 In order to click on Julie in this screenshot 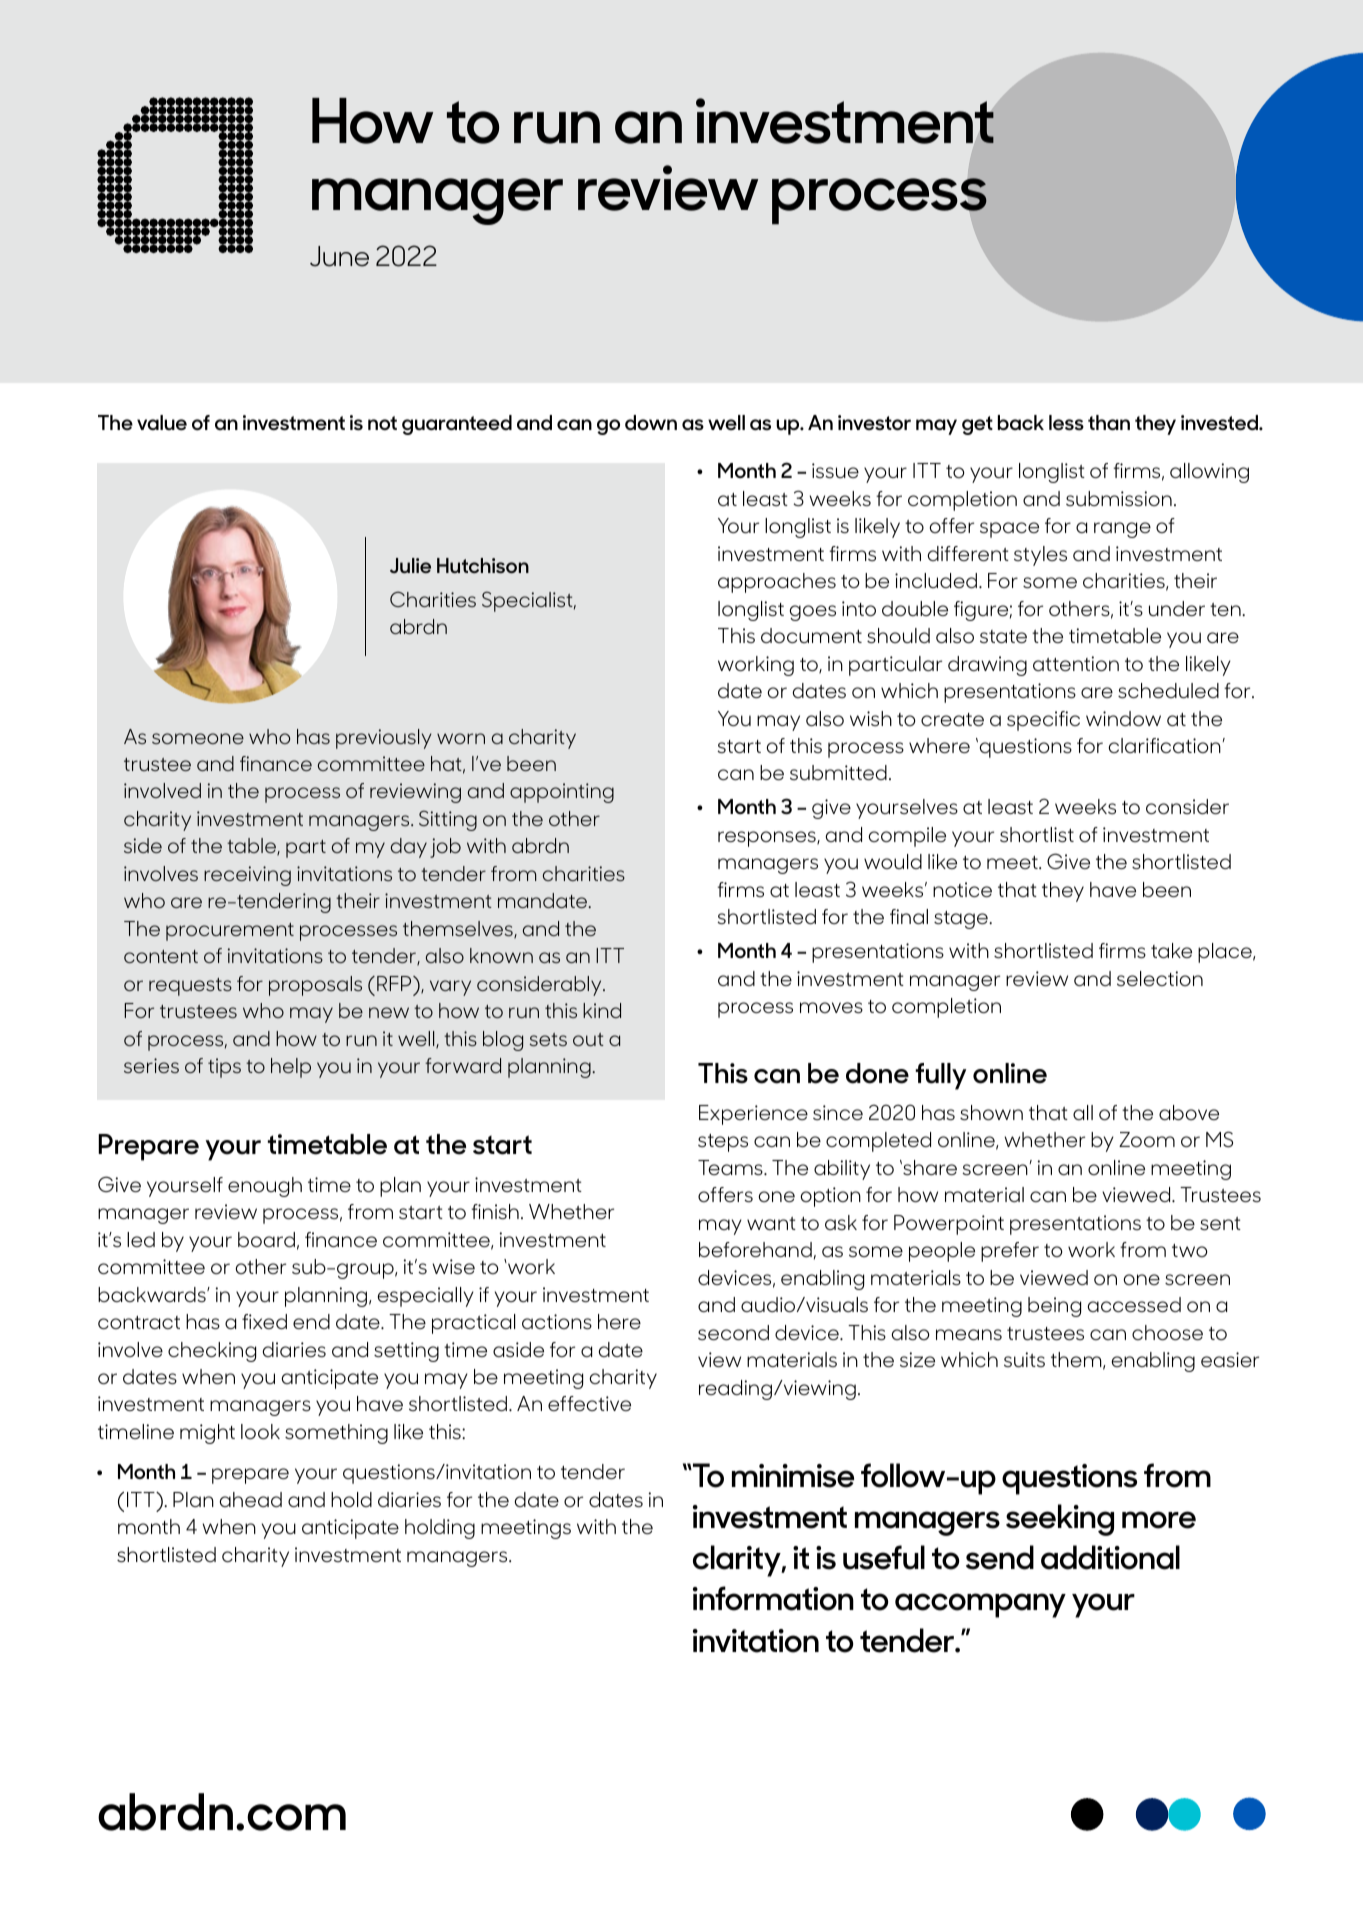, I will do `click(410, 565)`.
